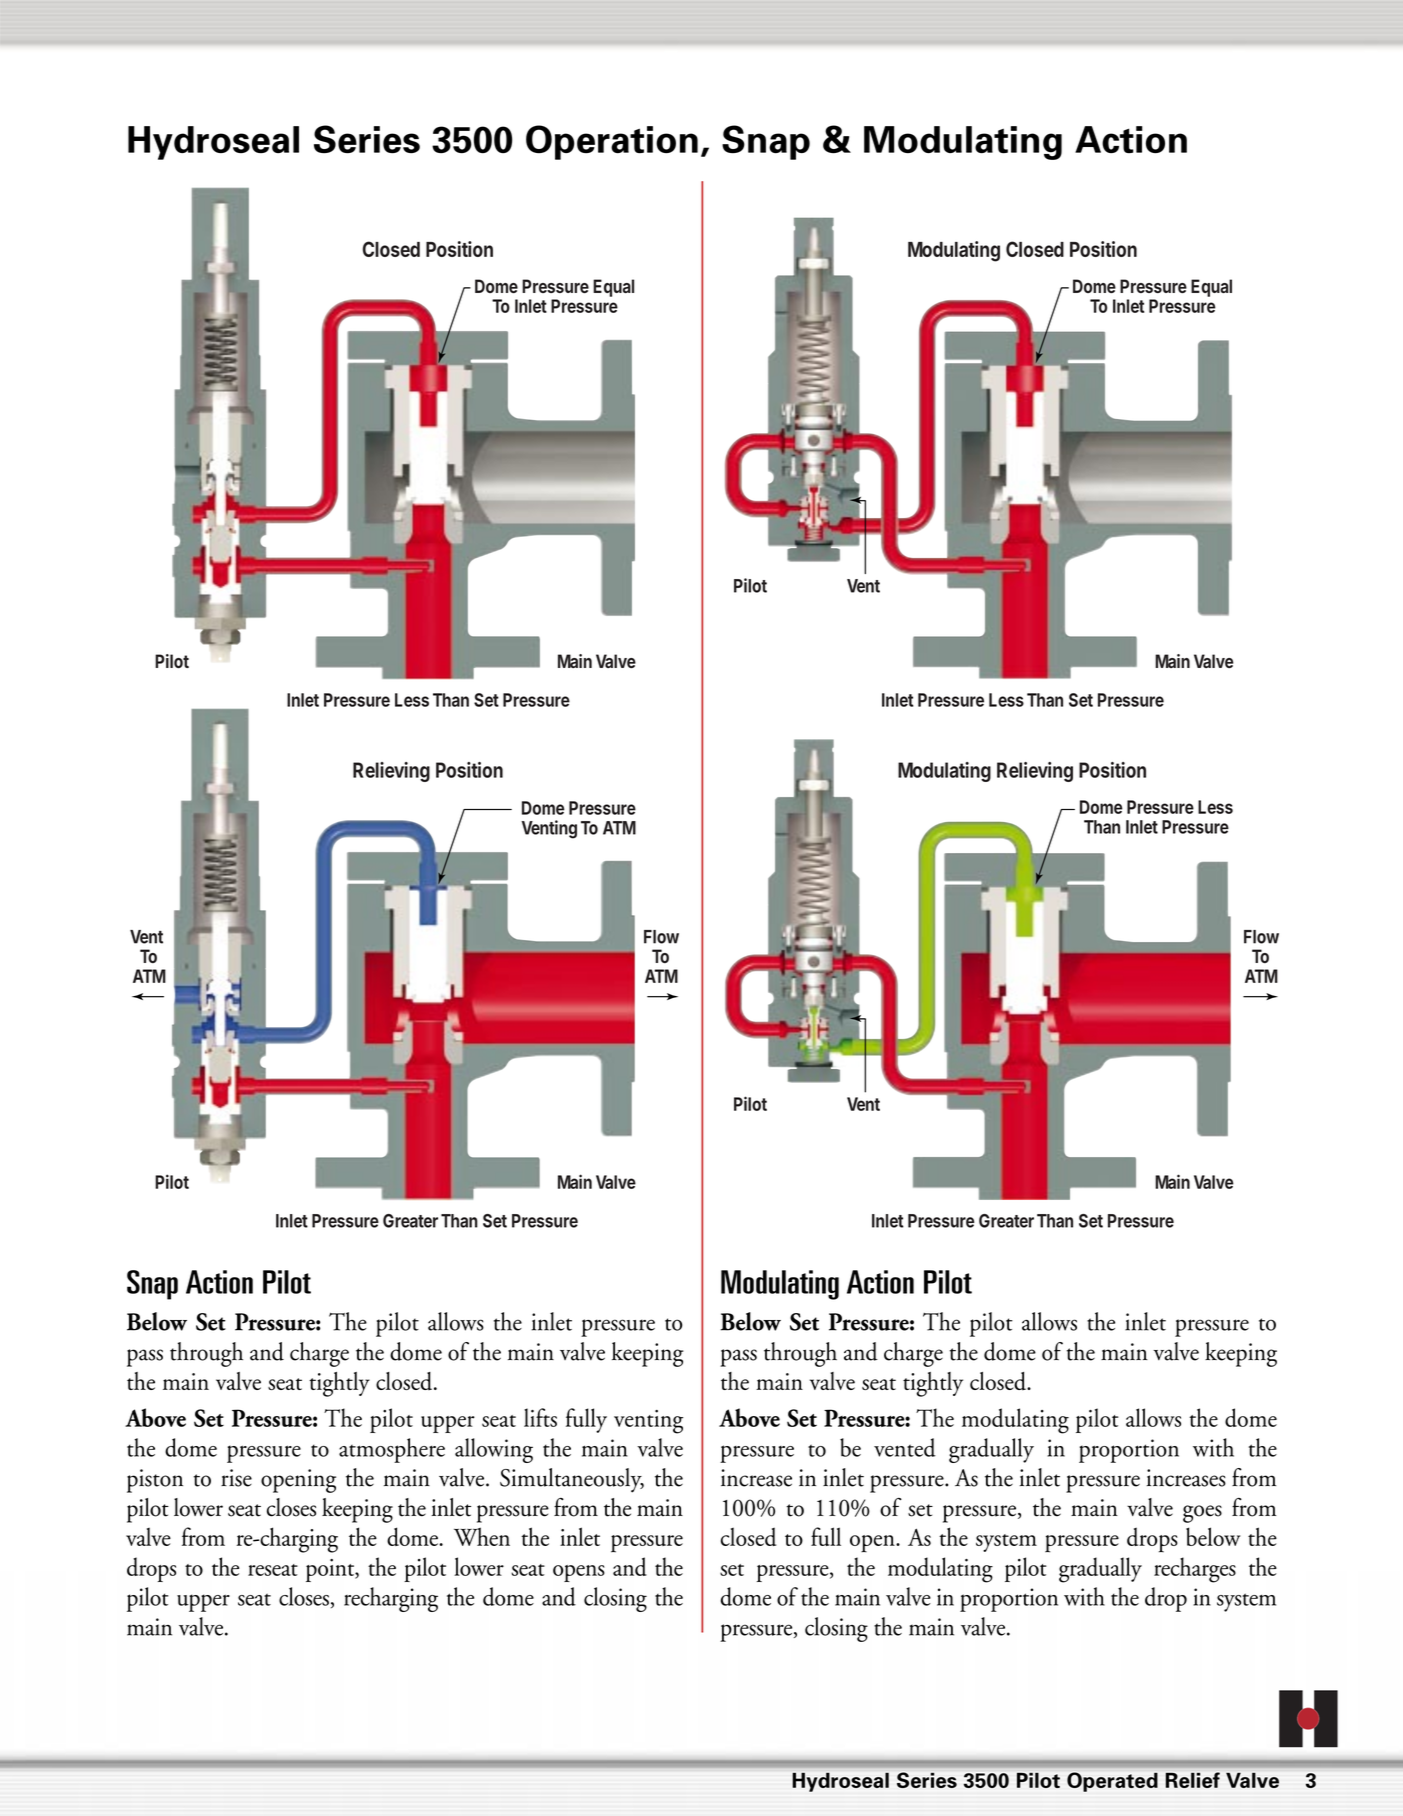 The width and height of the document is (1403, 1816). I want to click on allowing, so click(494, 1450).
